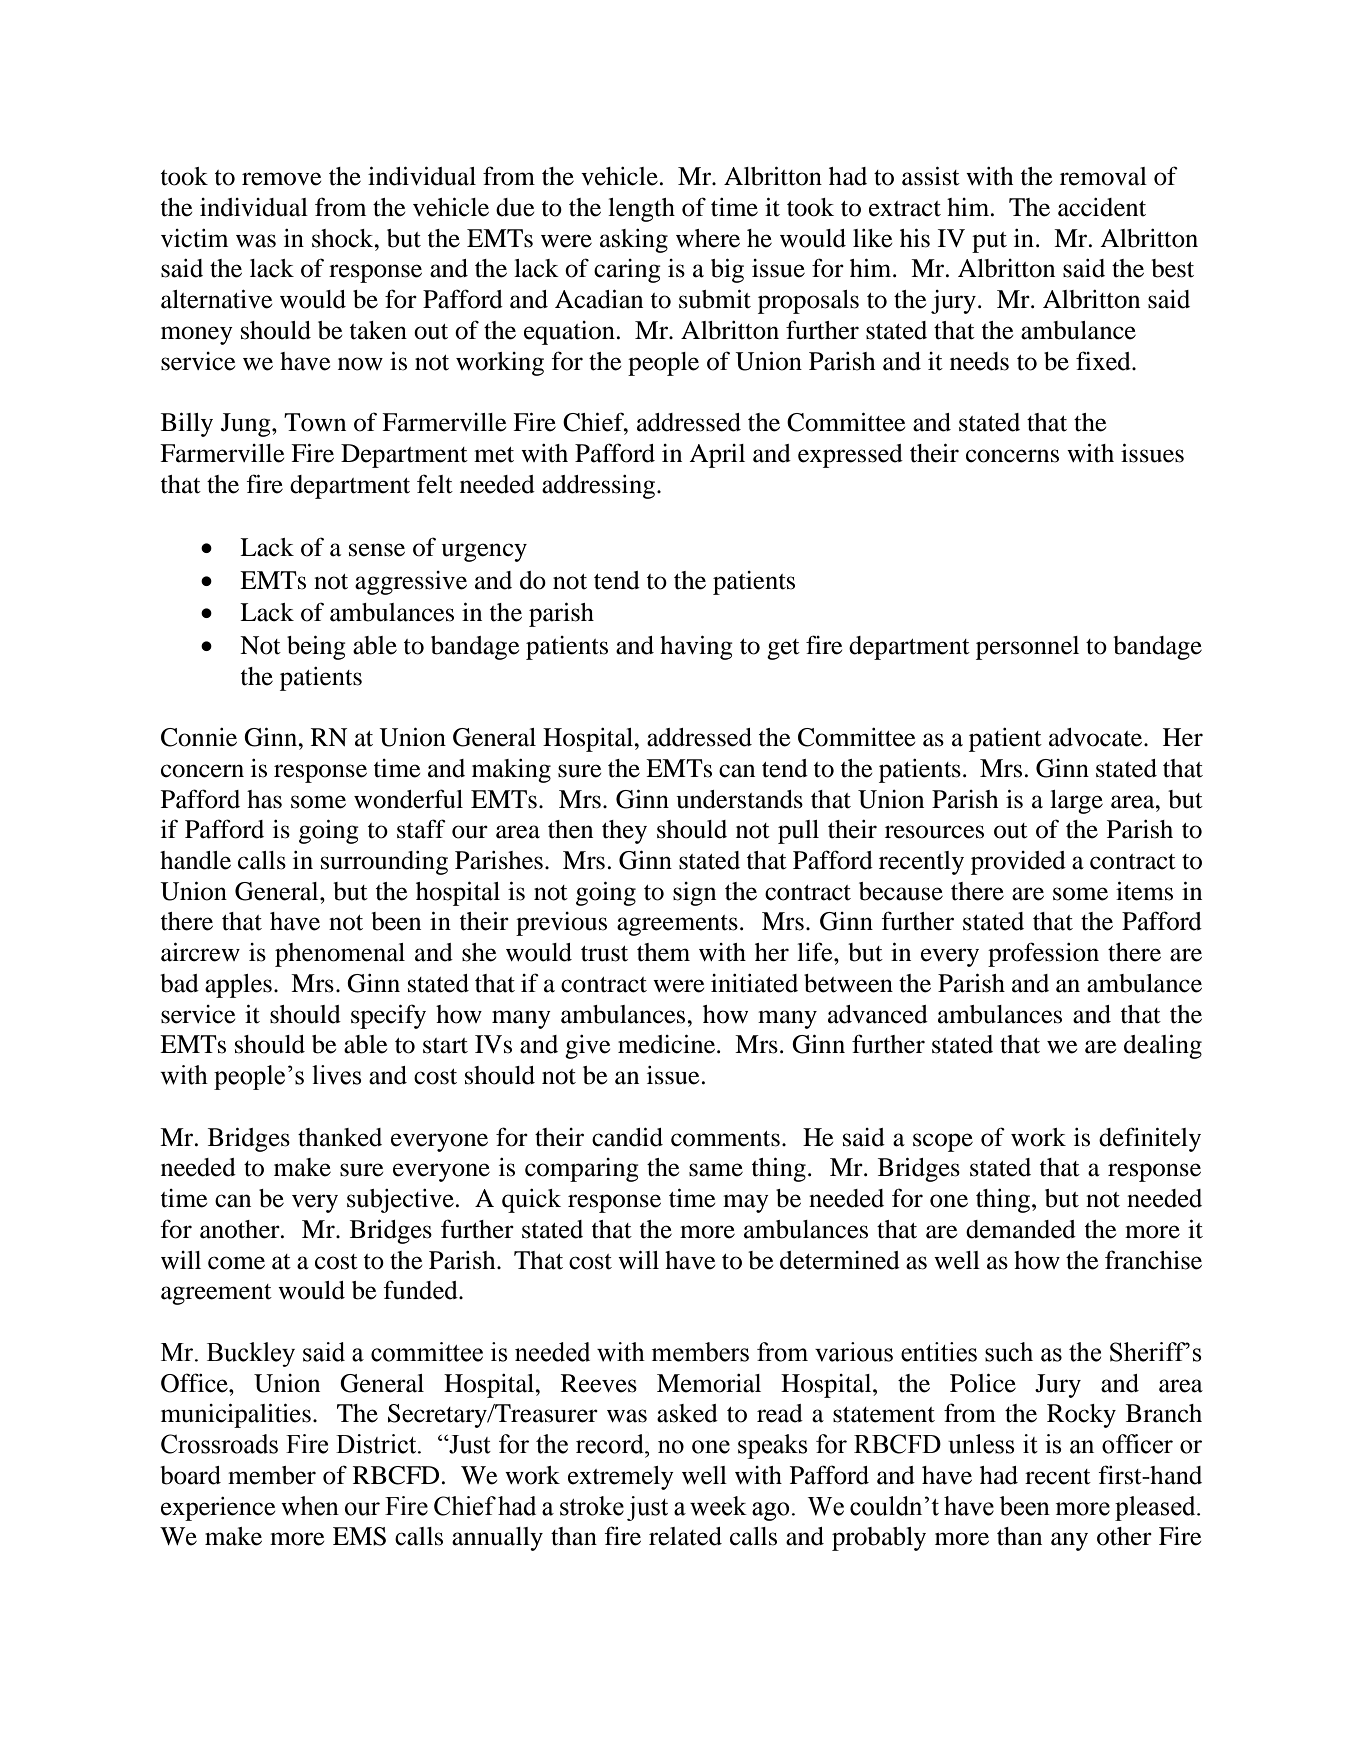  I want to click on sense, so click(377, 550).
